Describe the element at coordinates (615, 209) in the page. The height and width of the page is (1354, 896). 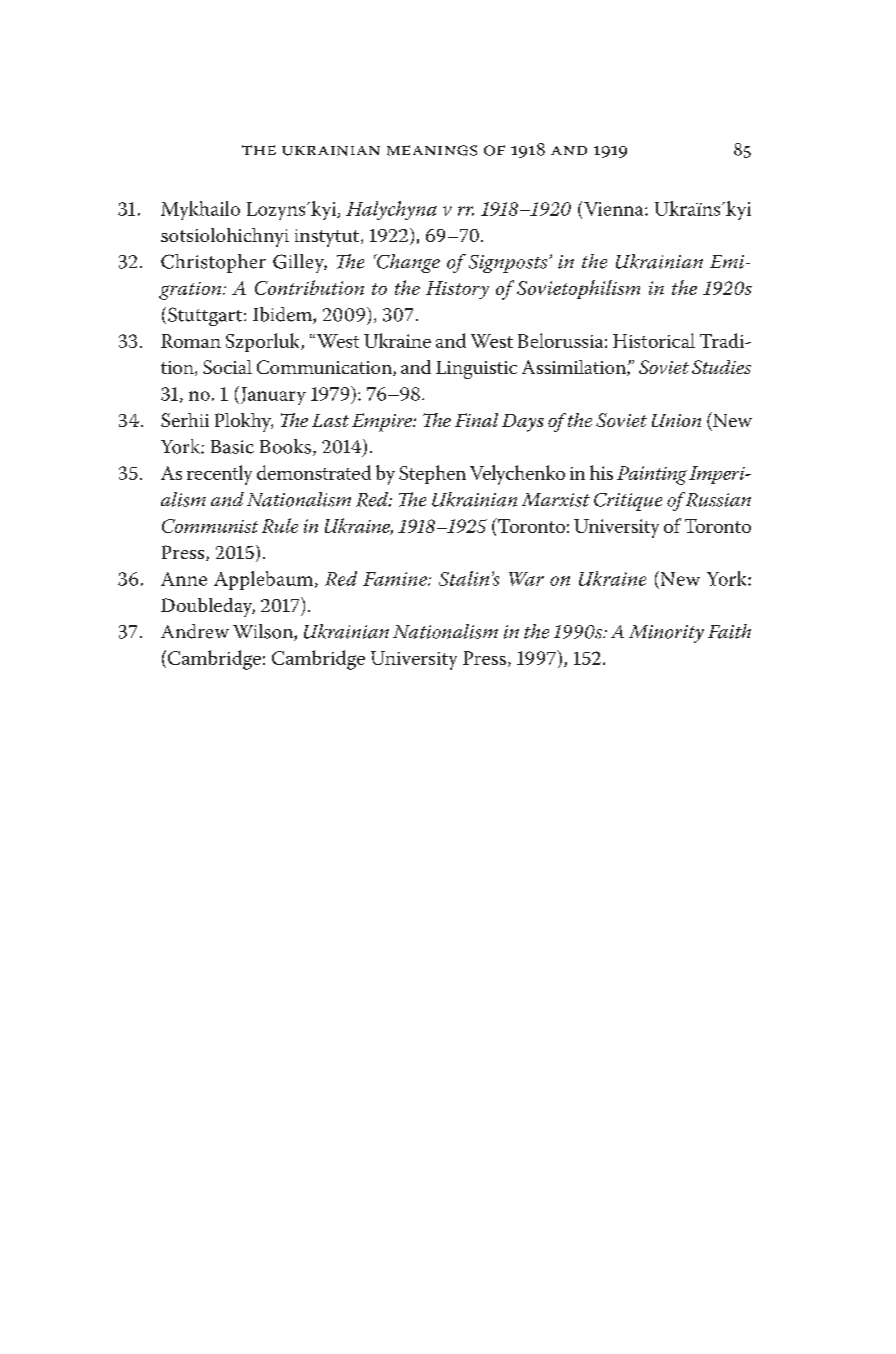
I see `Vienna` at that location.
